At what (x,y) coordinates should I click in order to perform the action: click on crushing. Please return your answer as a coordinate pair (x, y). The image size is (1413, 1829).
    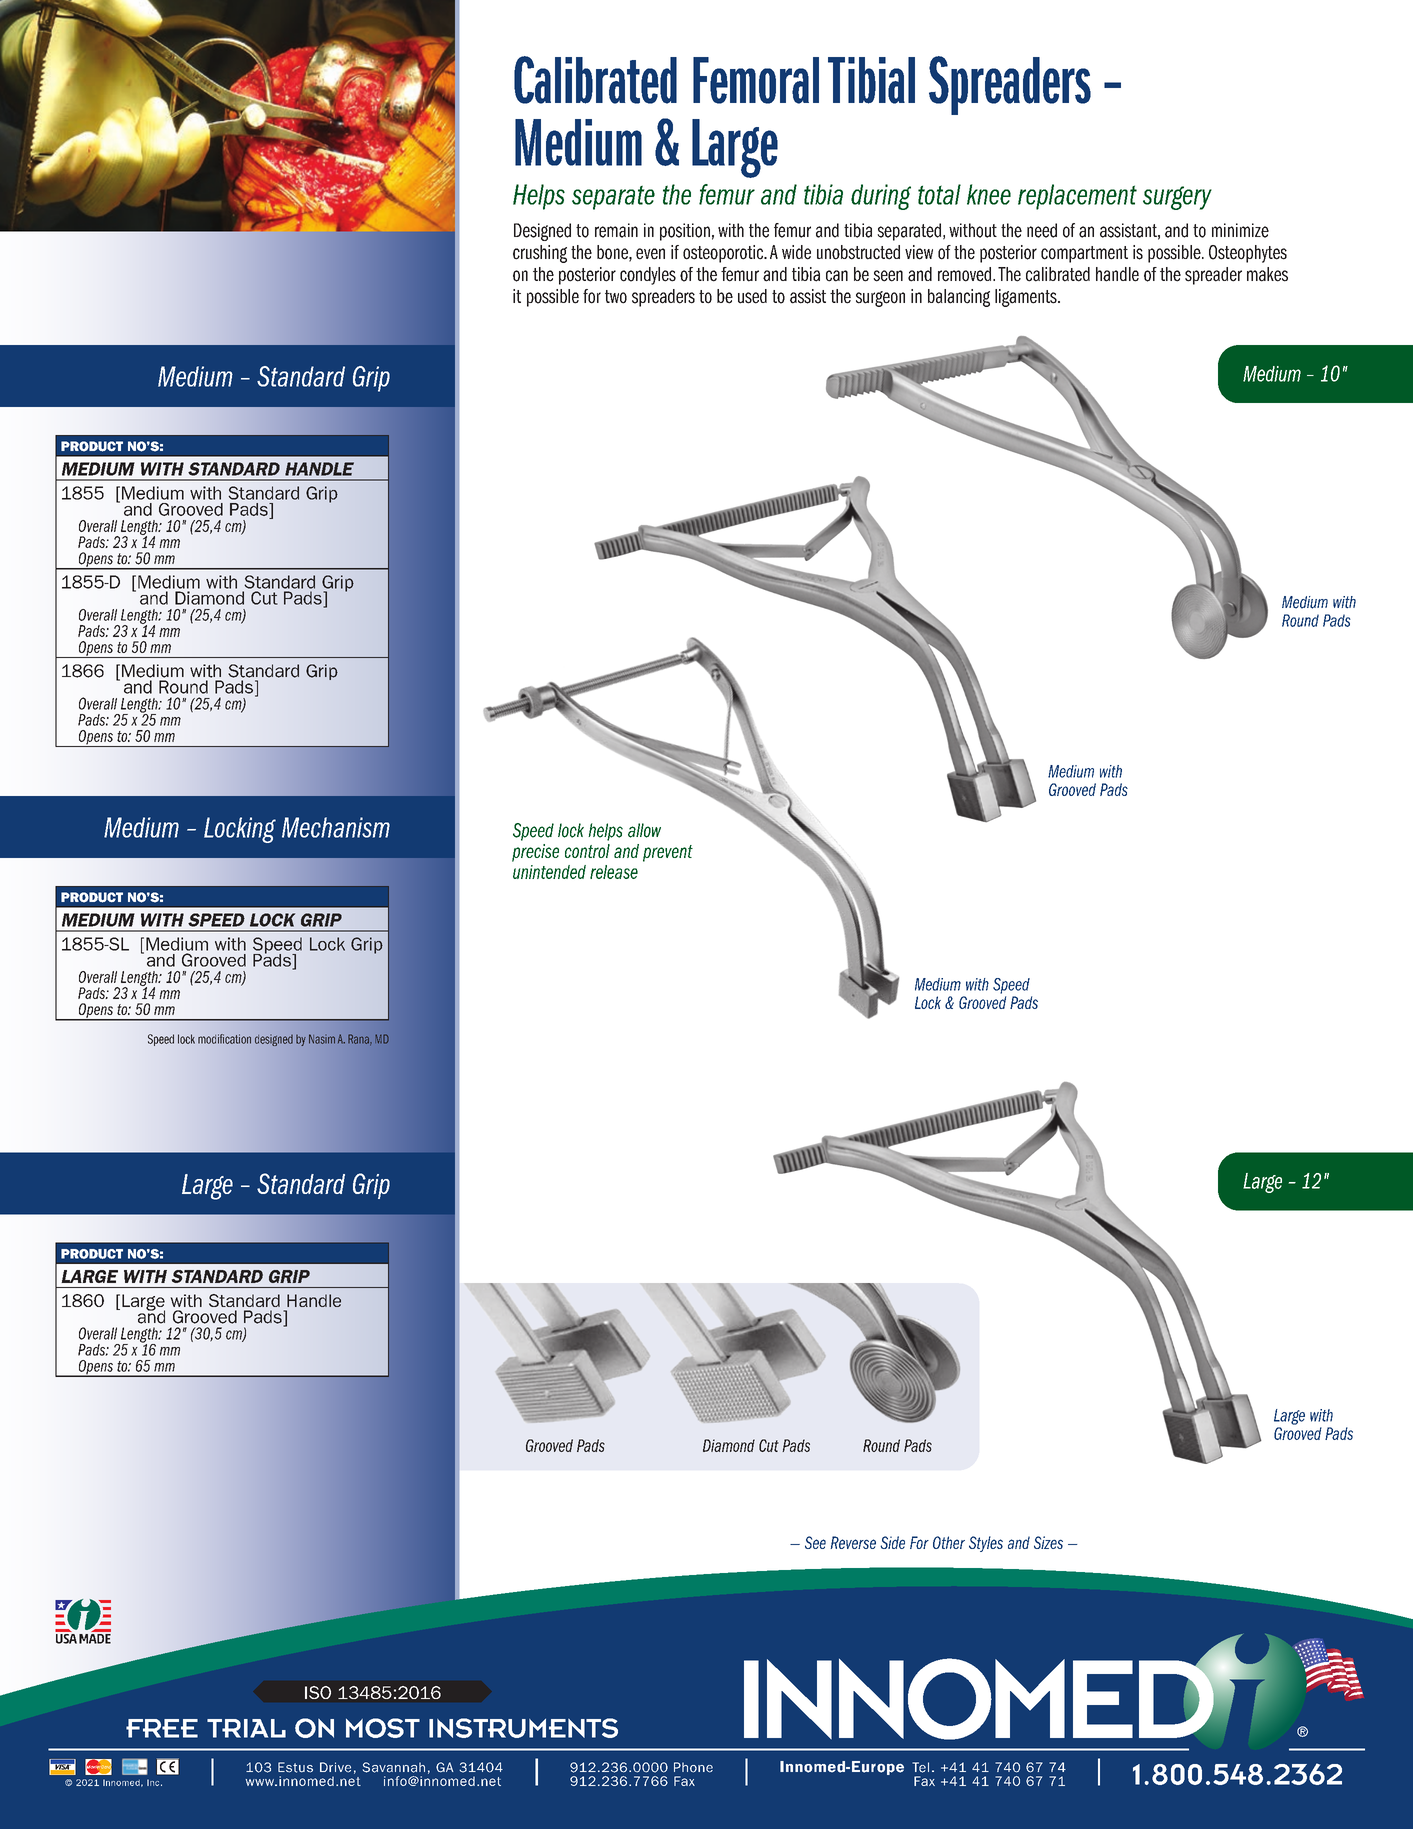
    Looking at the image, I should click on (540, 254).
